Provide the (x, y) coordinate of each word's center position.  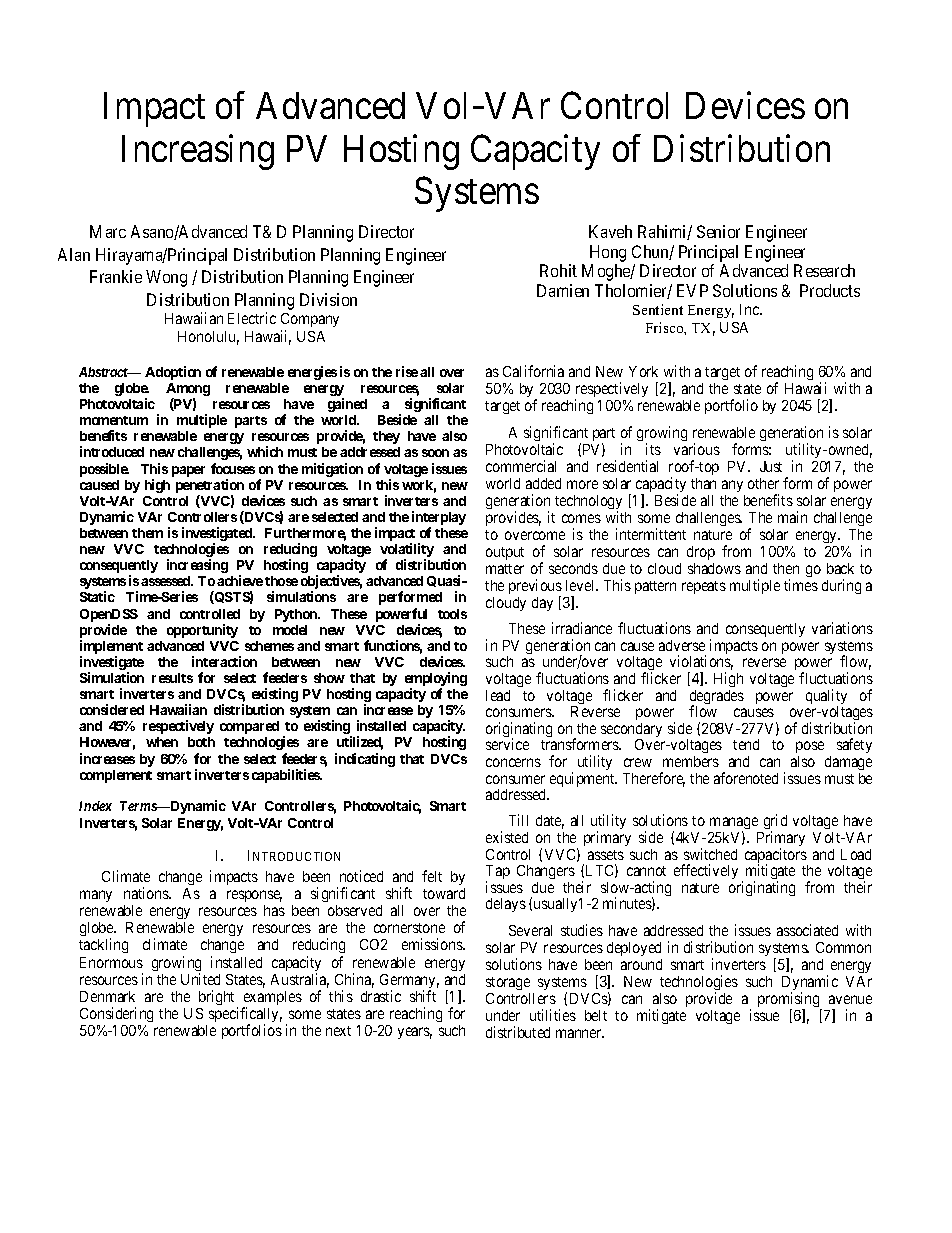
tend (746, 744)
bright (218, 999)
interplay (439, 519)
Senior (718, 231)
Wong (166, 278)
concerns (513, 762)
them (147, 533)
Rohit (558, 270)
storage (508, 983)
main (792, 517)
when (162, 742)
